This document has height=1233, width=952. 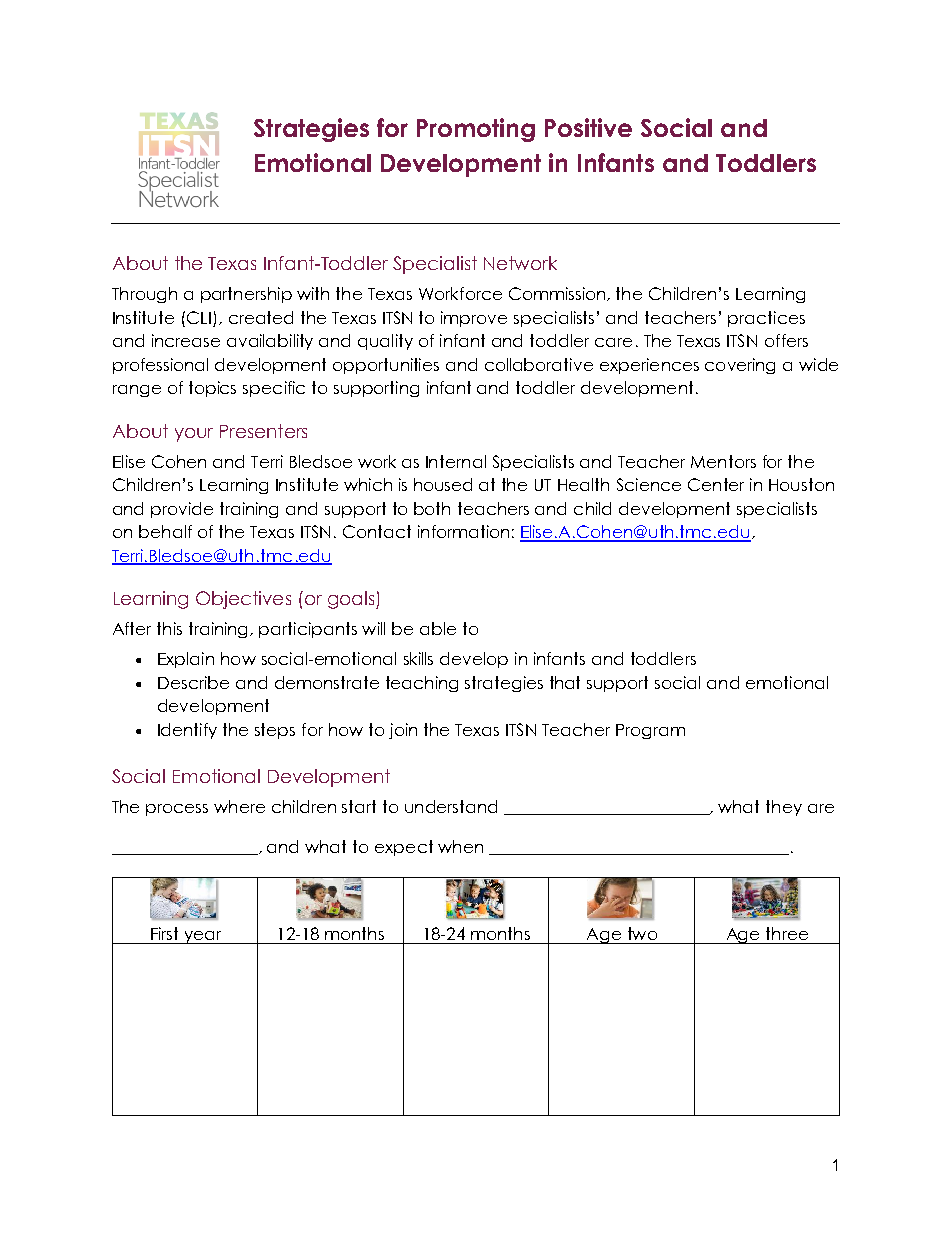 What do you see at coordinates (650, 731) in the document?
I see `Program` at bounding box center [650, 731].
